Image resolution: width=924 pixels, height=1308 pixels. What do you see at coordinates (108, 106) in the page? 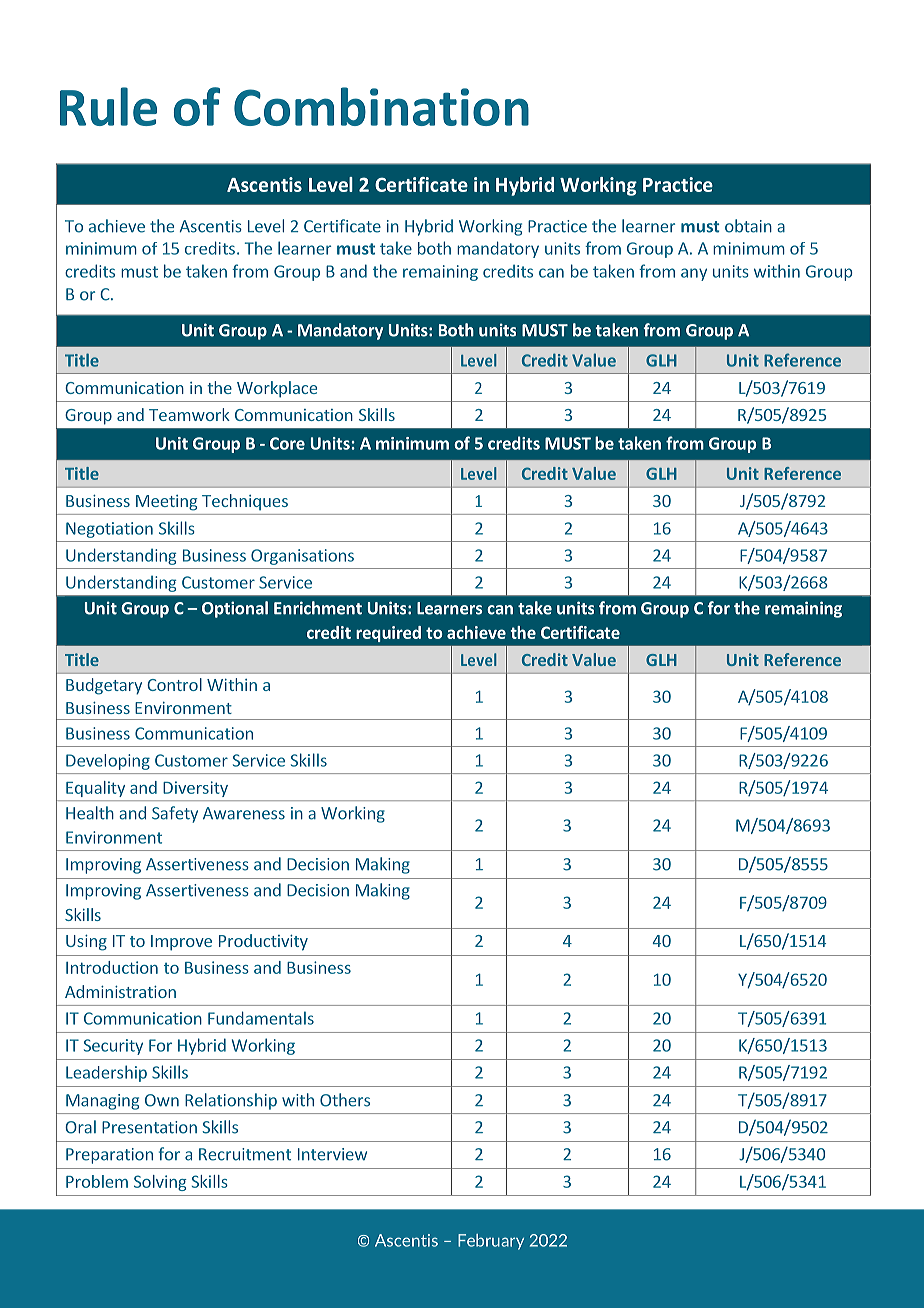
I see `Rule` at bounding box center [108, 106].
